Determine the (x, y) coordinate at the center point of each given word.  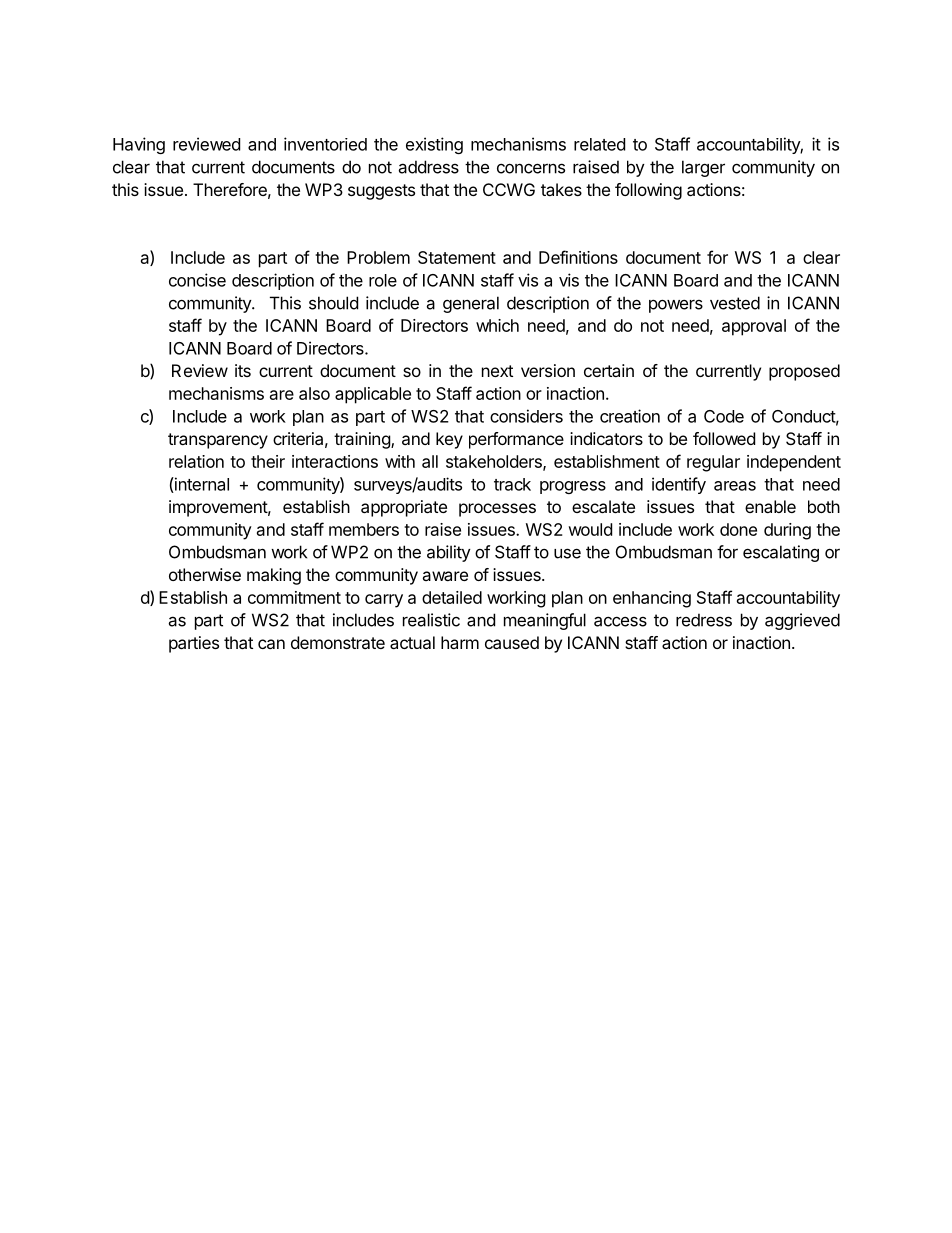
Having (139, 145)
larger (703, 168)
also (314, 393)
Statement (457, 257)
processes (497, 510)
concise (197, 280)
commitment (294, 597)
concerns (531, 168)
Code (724, 416)
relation (196, 461)
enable (770, 506)
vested (735, 303)
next (497, 371)
